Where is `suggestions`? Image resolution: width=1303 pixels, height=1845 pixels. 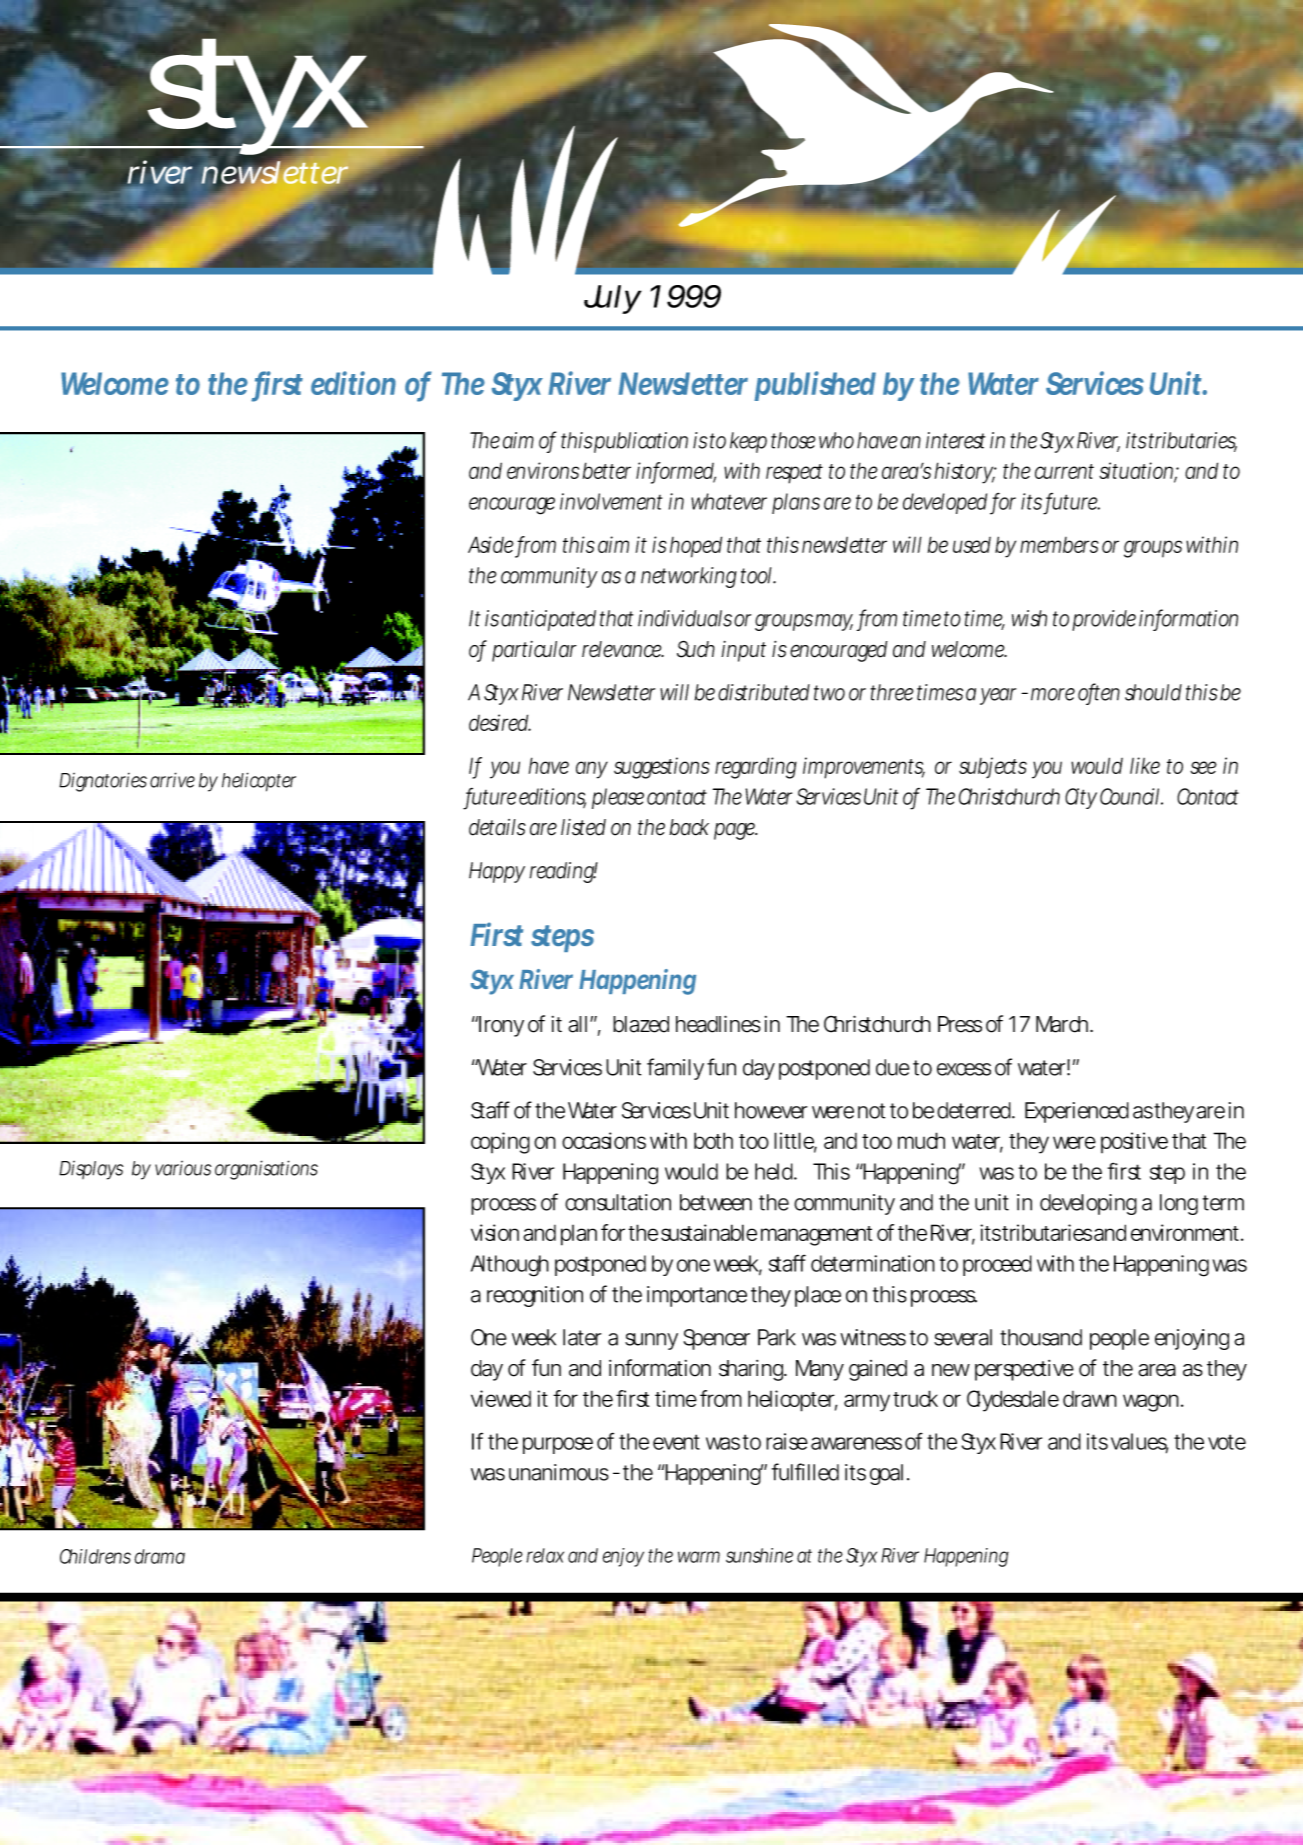
suggestions is located at coordinates (662, 768).
